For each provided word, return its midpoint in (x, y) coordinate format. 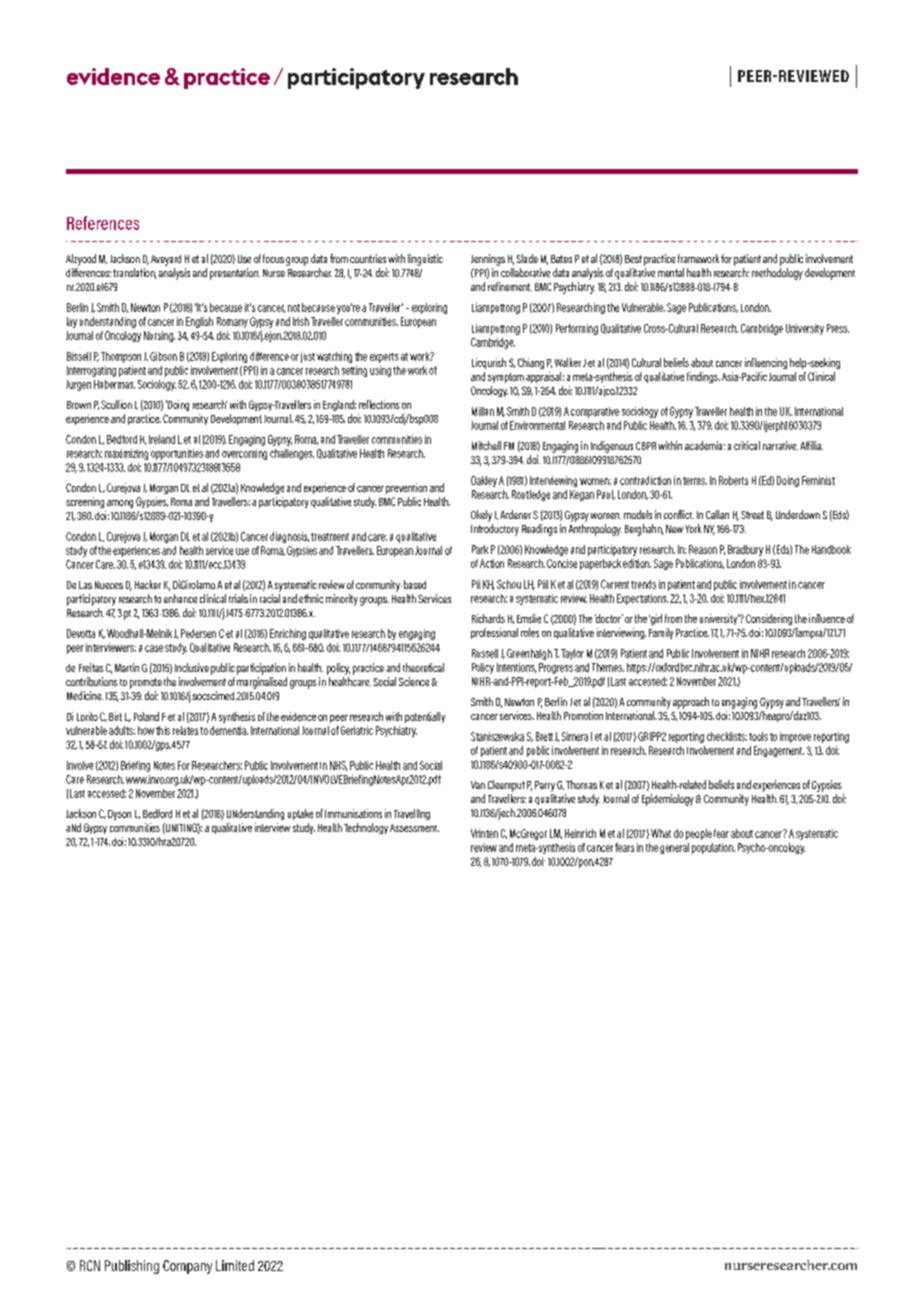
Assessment (414, 828)
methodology (777, 274)
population (713, 848)
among (120, 504)
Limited (235, 1265)
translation (134, 273)
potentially (425, 717)
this (163, 730)
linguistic (425, 260)
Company (187, 1267)
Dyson (119, 815)
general (674, 848)
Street (752, 515)
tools (758, 736)
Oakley (484, 481)
